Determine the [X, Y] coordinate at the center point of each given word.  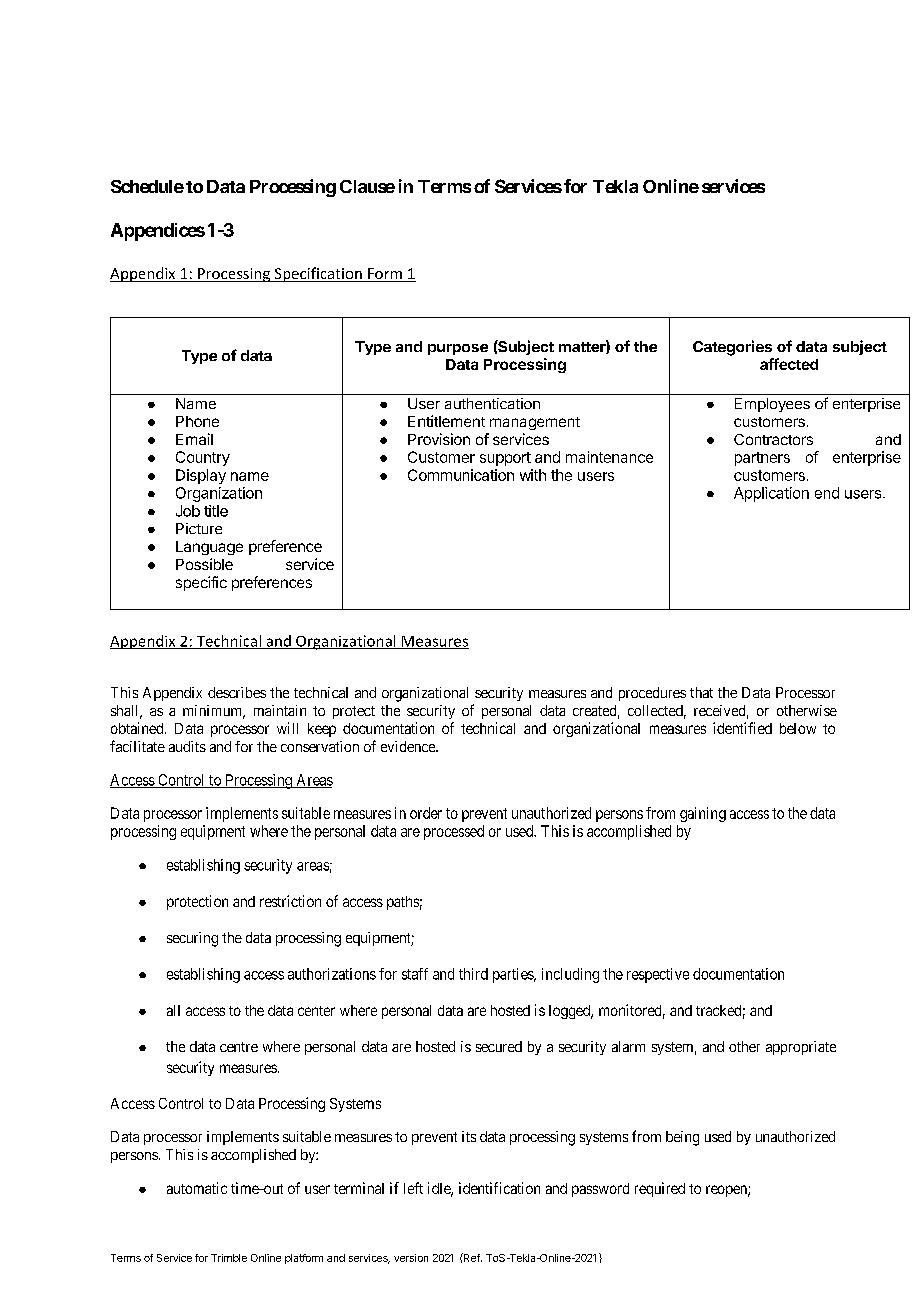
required [660, 1189]
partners [762, 459]
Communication [461, 475]
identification [499, 1188]
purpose [458, 349]
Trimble [229, 1258]
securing [192, 939]
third [473, 974]
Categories [732, 348]
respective [658, 975]
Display [201, 476]
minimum [214, 712]
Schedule [147, 186]
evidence [409, 746]
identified [742, 728]
